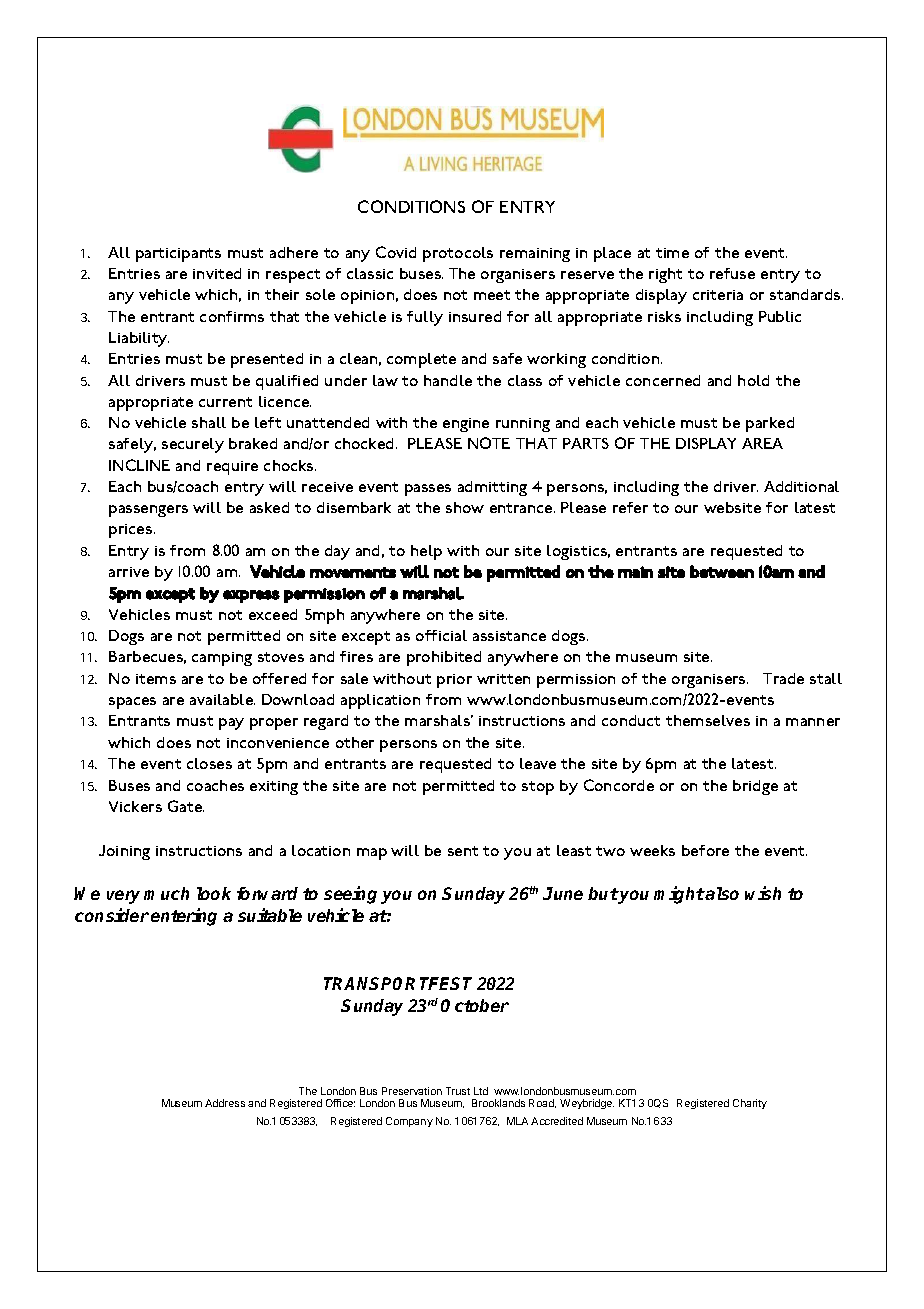 The width and height of the image is (924, 1309). I want to click on before, so click(705, 850).
